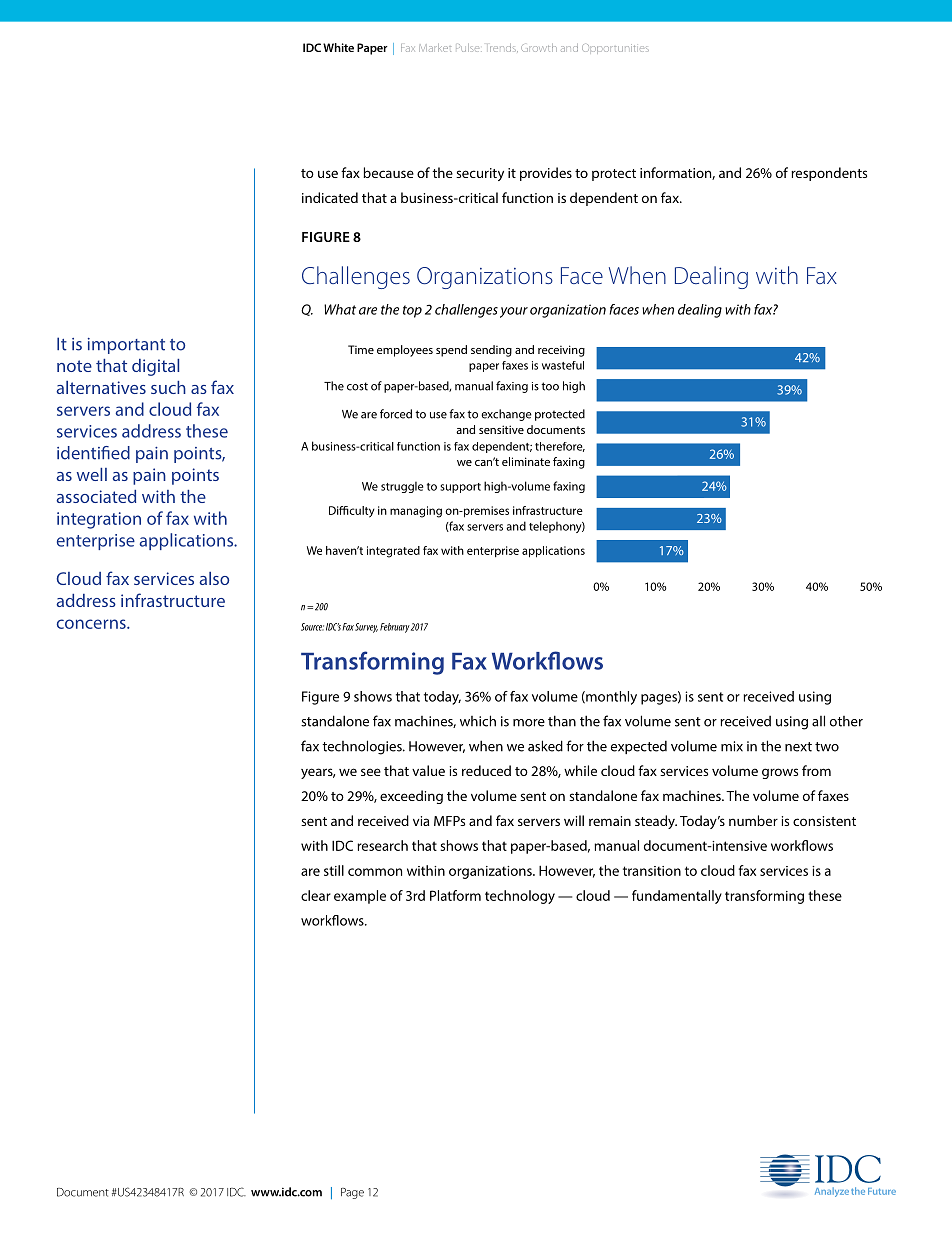 The width and height of the document is (952, 1233). What do you see at coordinates (732, 746) in the document?
I see `mix` at bounding box center [732, 746].
